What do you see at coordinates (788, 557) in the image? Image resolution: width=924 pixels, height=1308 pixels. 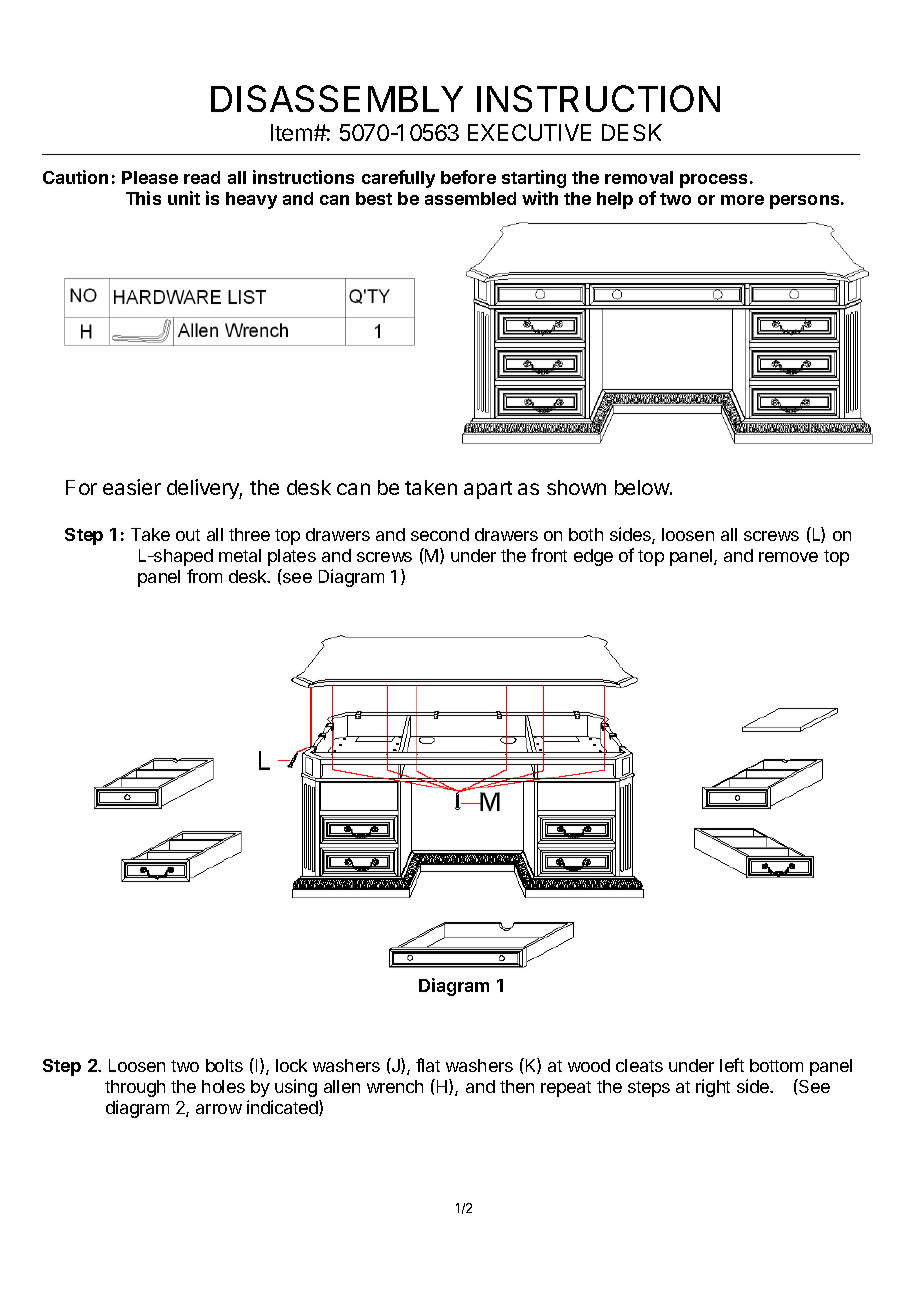 I see `remove` at bounding box center [788, 557].
